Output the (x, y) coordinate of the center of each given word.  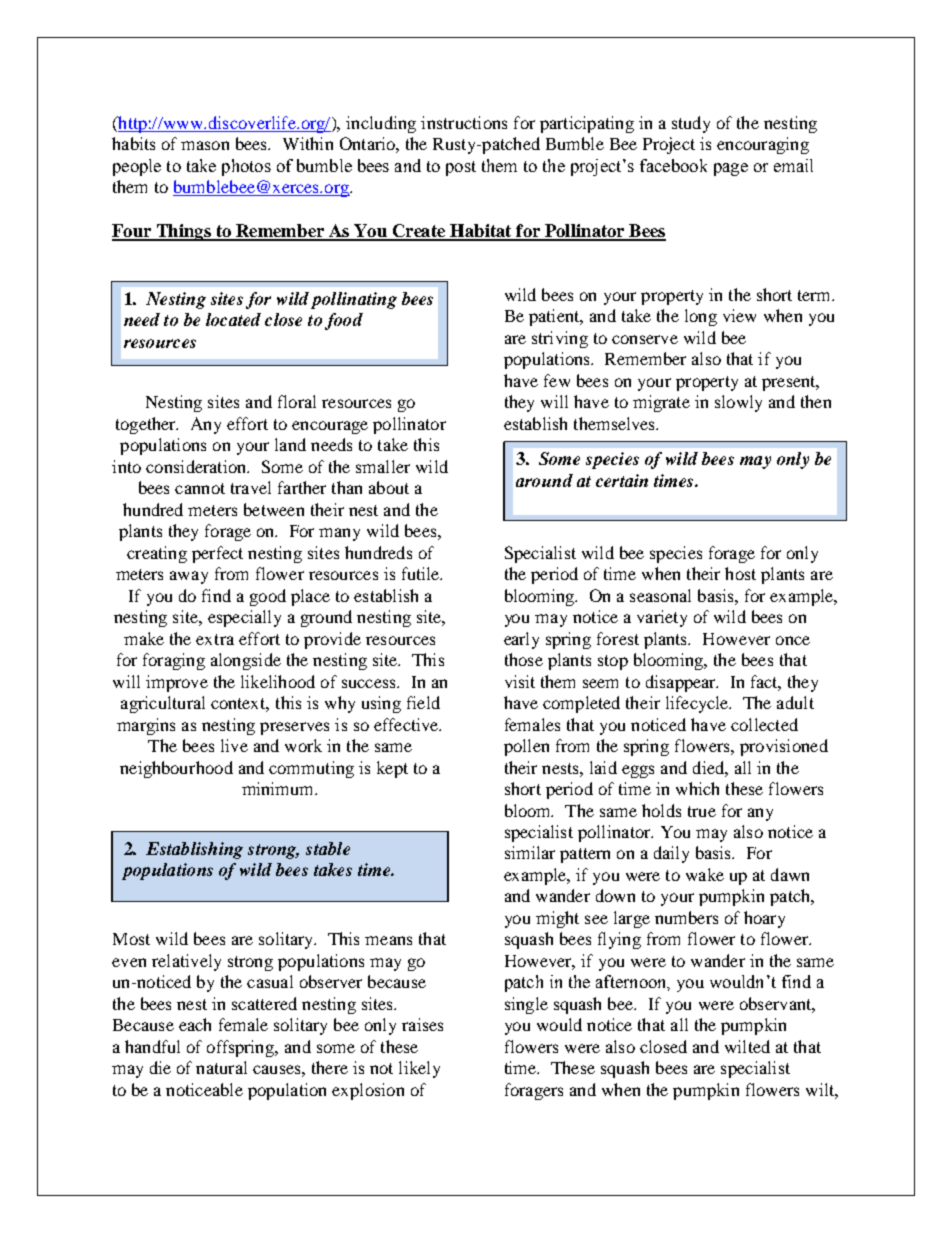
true (702, 811)
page (731, 169)
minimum (279, 788)
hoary (764, 919)
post (461, 168)
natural (221, 1067)
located (233, 319)
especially (244, 618)
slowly (738, 403)
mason (205, 145)
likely (419, 1069)
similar (530, 852)
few (557, 380)
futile (422, 573)
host (740, 573)
